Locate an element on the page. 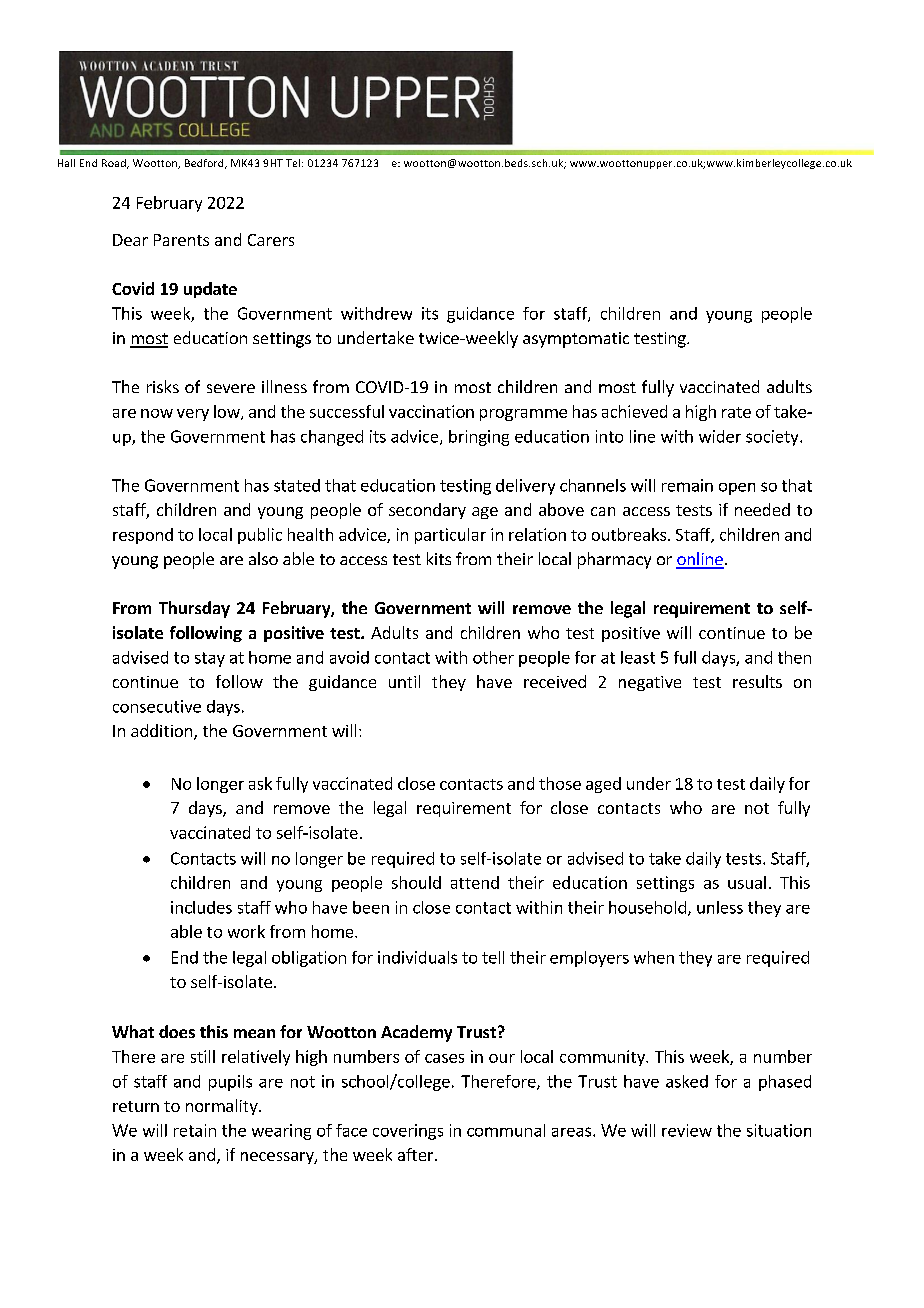 The image size is (924, 1308). stay is located at coordinates (210, 659).
